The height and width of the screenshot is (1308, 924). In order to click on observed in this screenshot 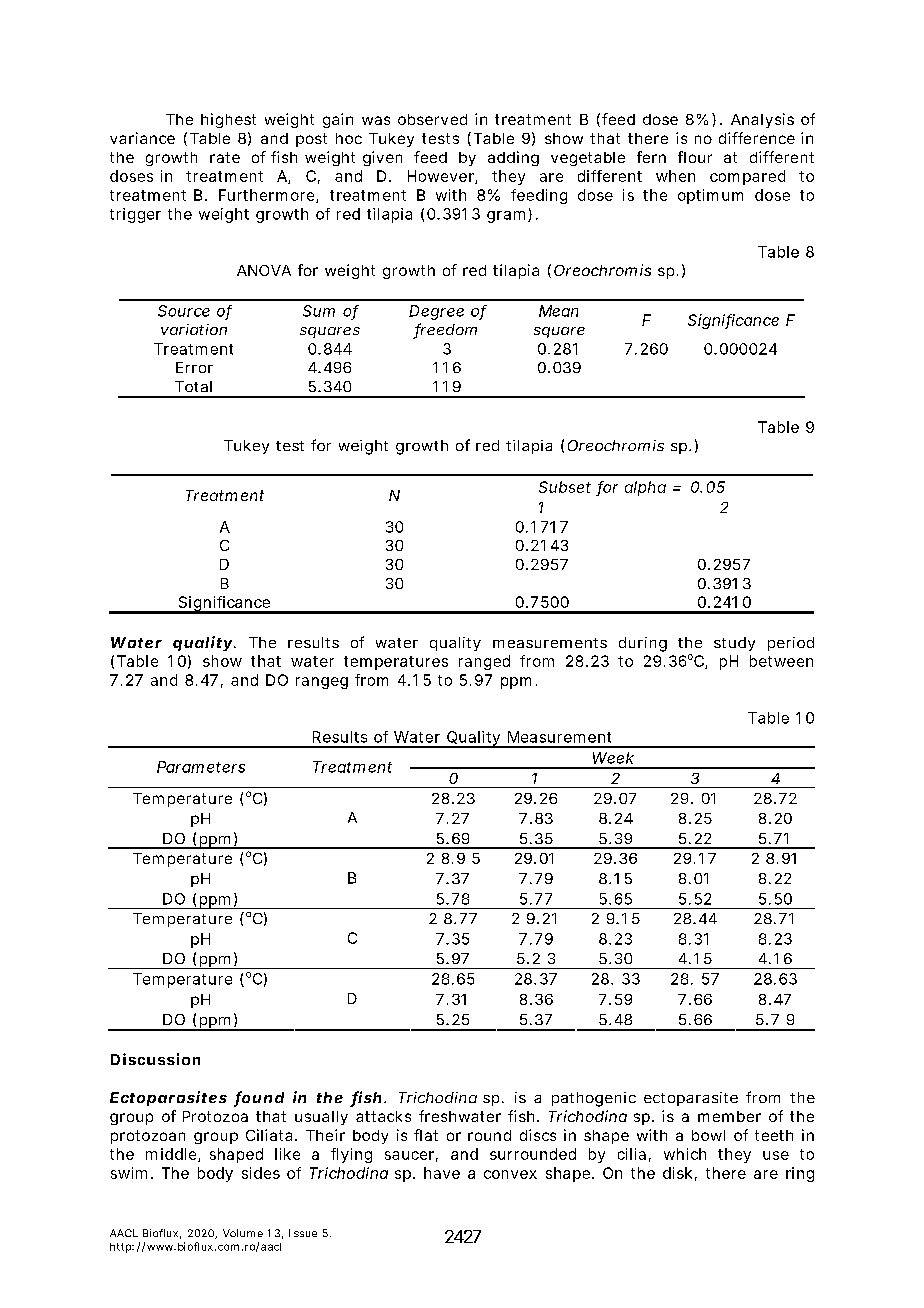, I will do `click(432, 119)`.
